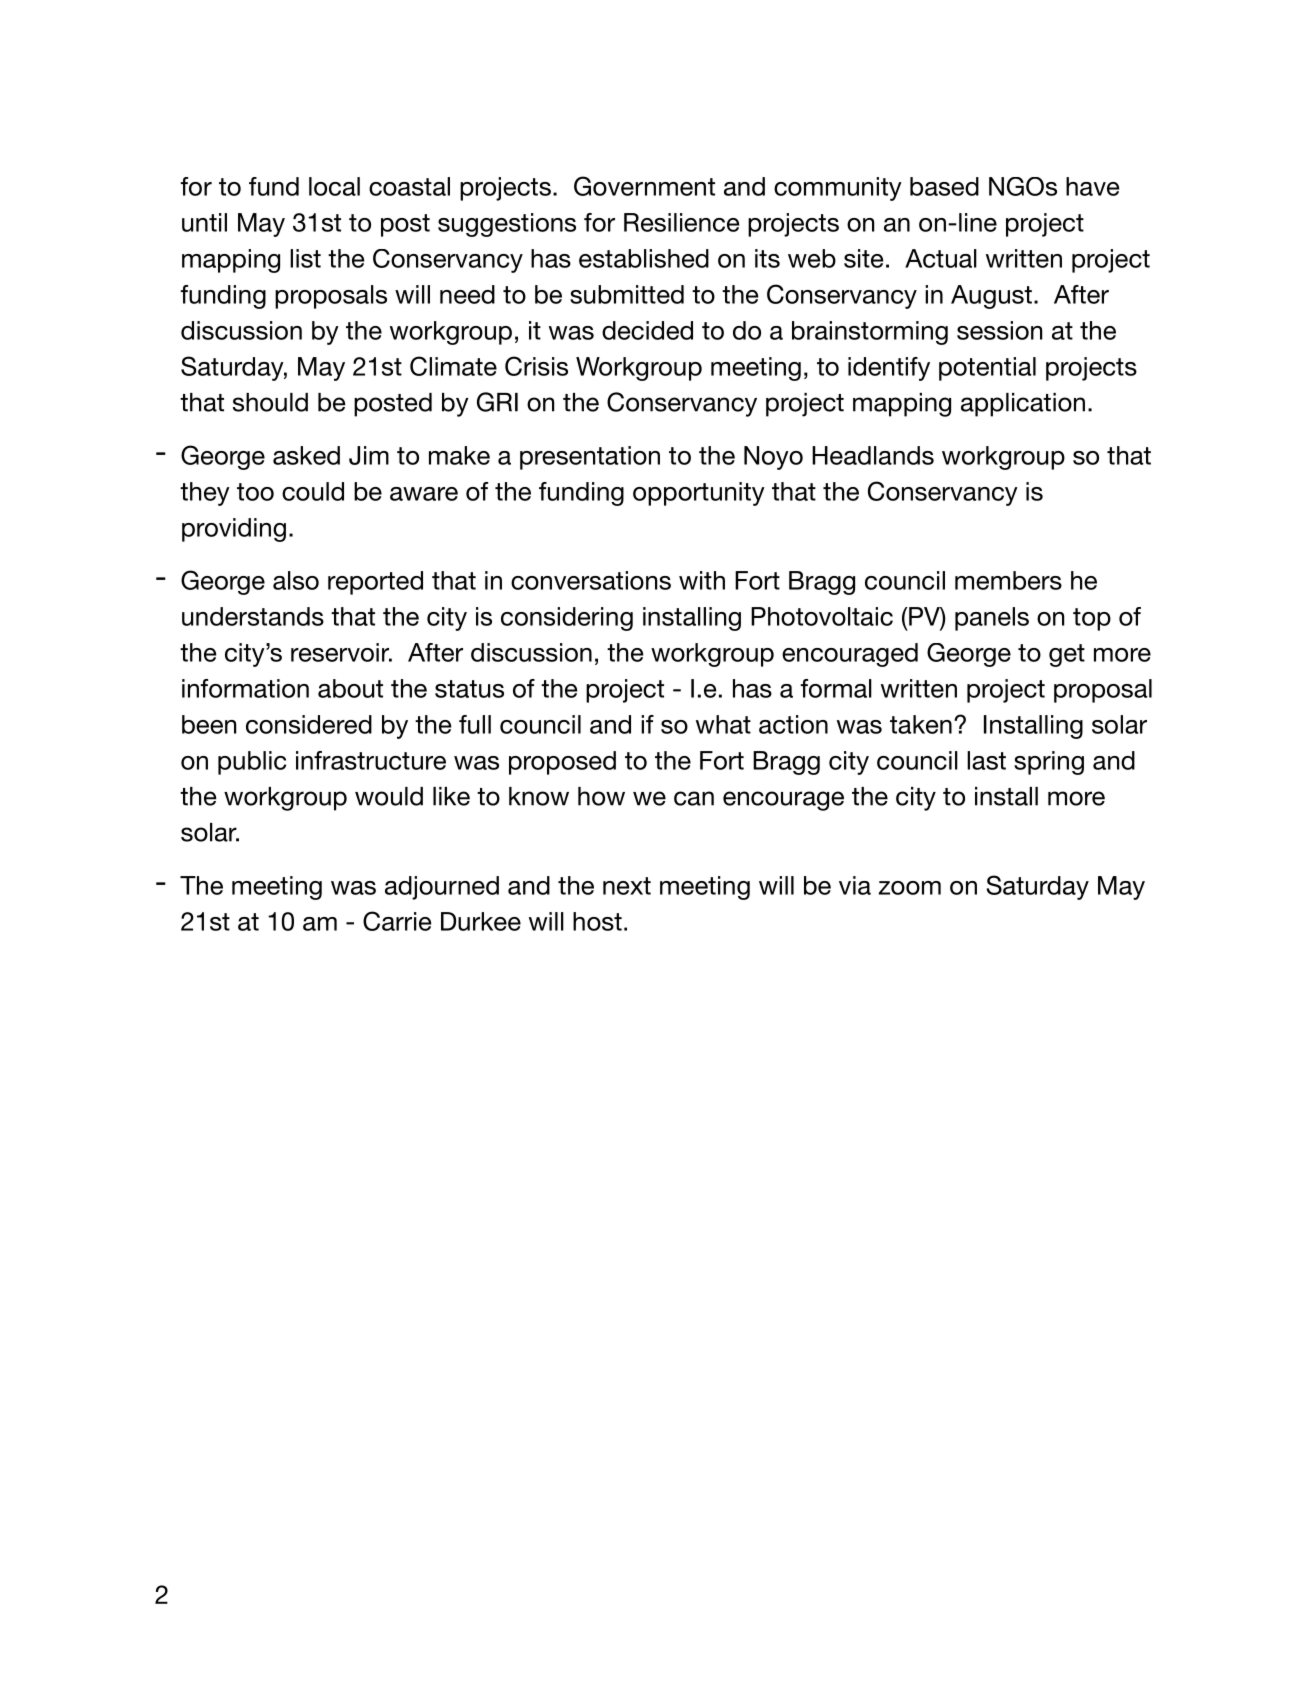 Image resolution: width=1315 pixels, height=1702 pixels. Describe the element at coordinates (334, 186) in the screenshot. I see `local` at that location.
